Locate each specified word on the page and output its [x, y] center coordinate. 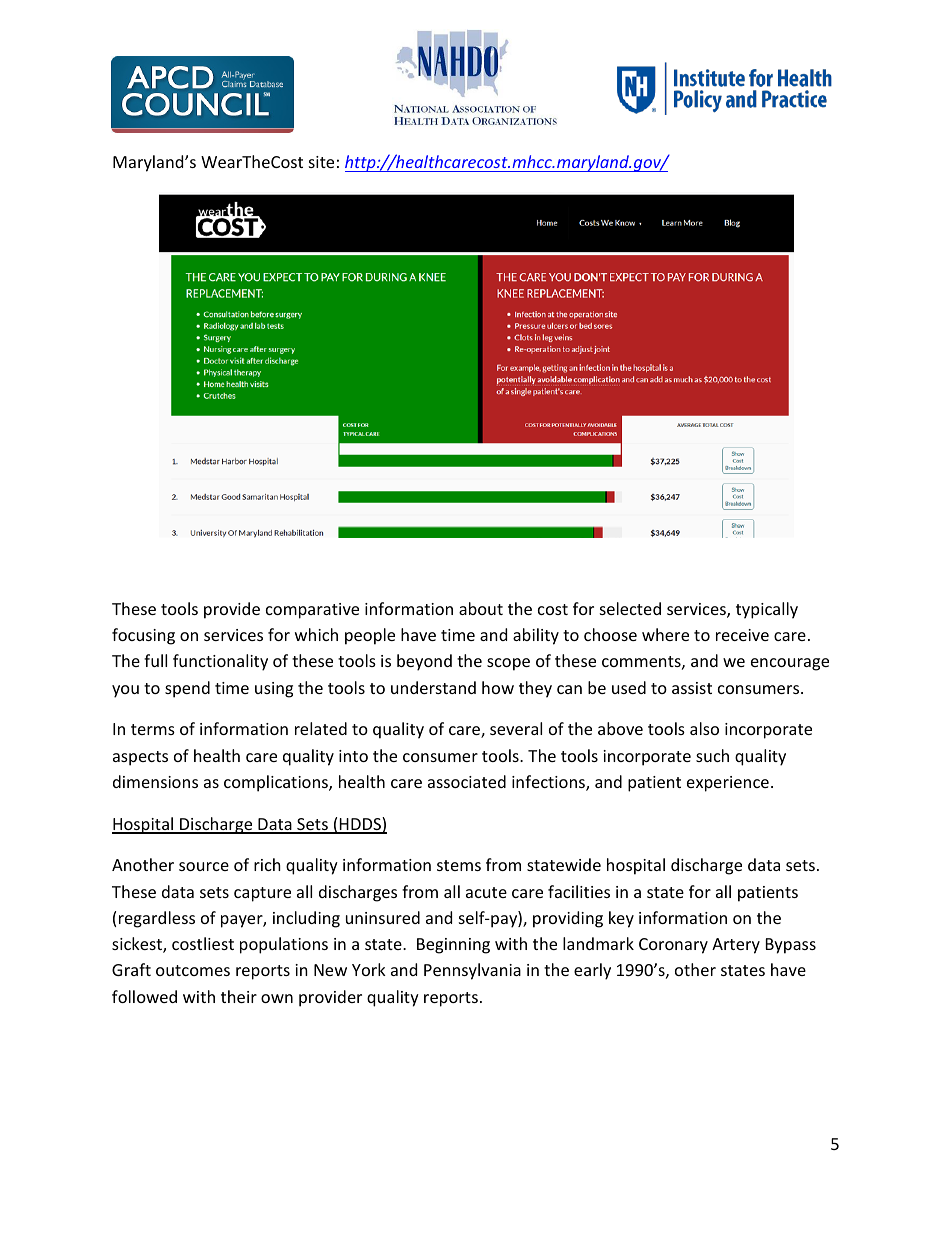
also [704, 728]
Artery [736, 946]
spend [187, 689]
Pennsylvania [472, 971]
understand [433, 687]
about [481, 608]
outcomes [193, 970]
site [321, 162]
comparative [312, 611]
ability [536, 636]
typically [767, 610]
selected [630, 608]
